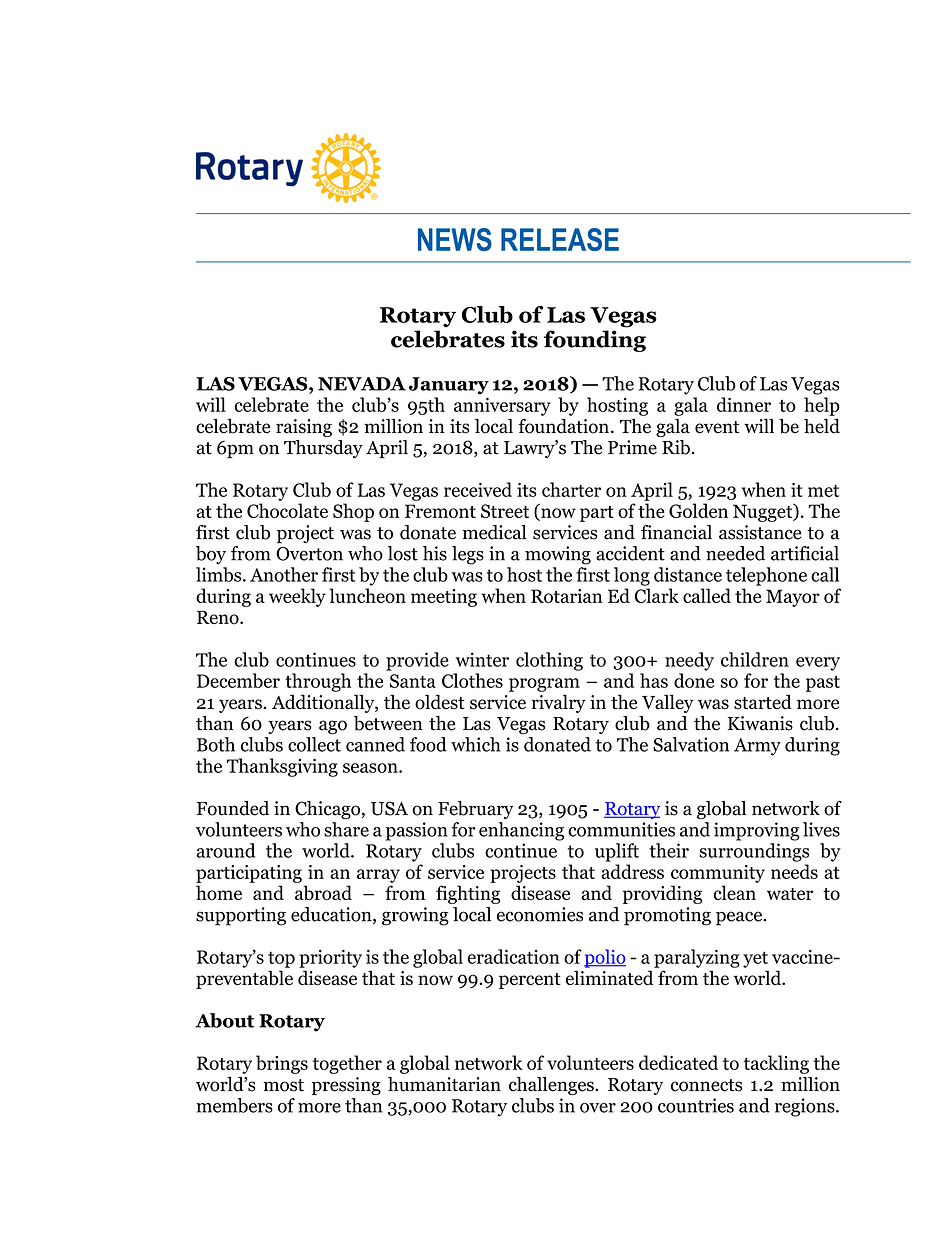  What do you see at coordinates (560, 239) in the screenshot?
I see `RELEASE` at bounding box center [560, 239].
